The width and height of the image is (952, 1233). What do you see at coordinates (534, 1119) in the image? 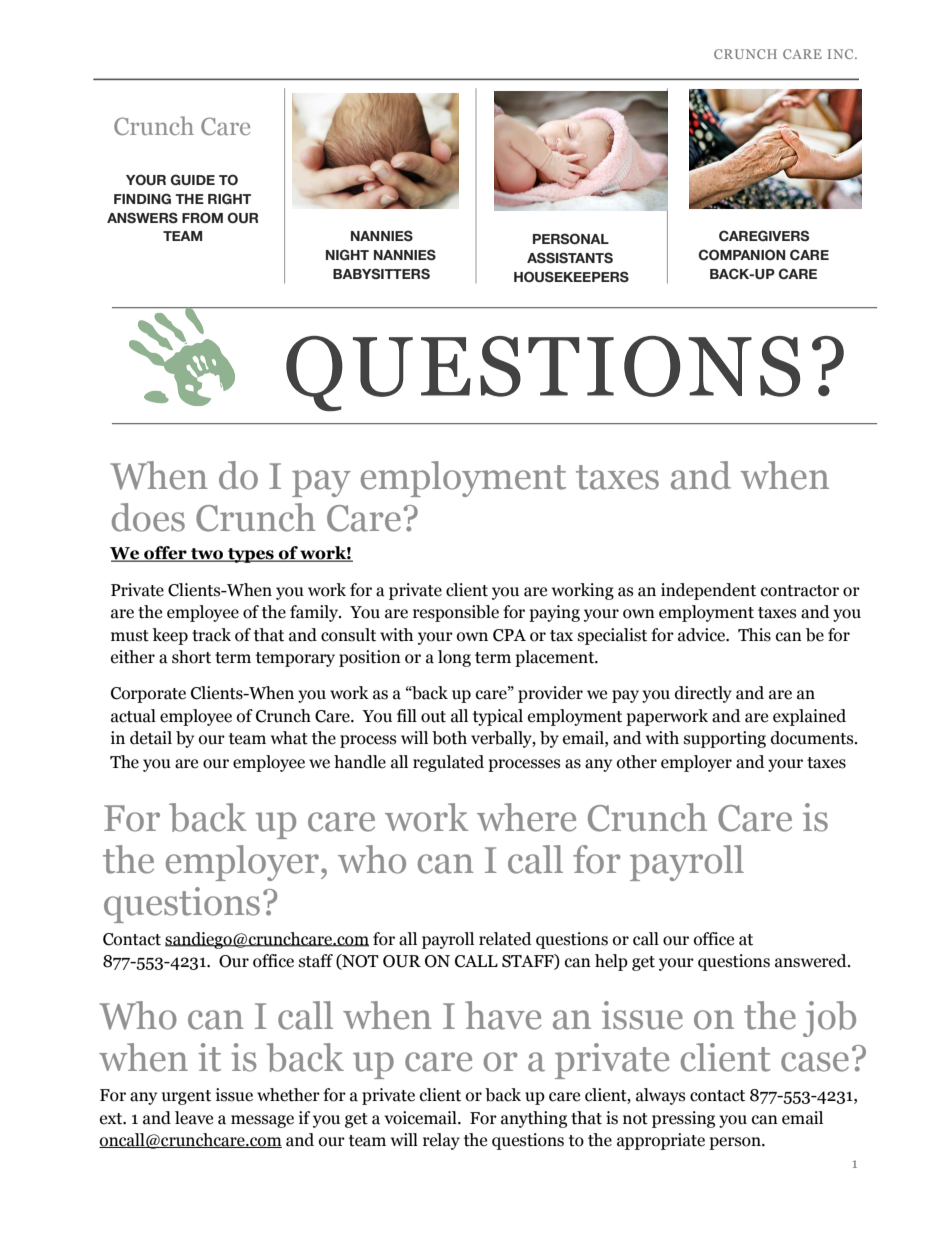
I see `anything` at bounding box center [534, 1119].
